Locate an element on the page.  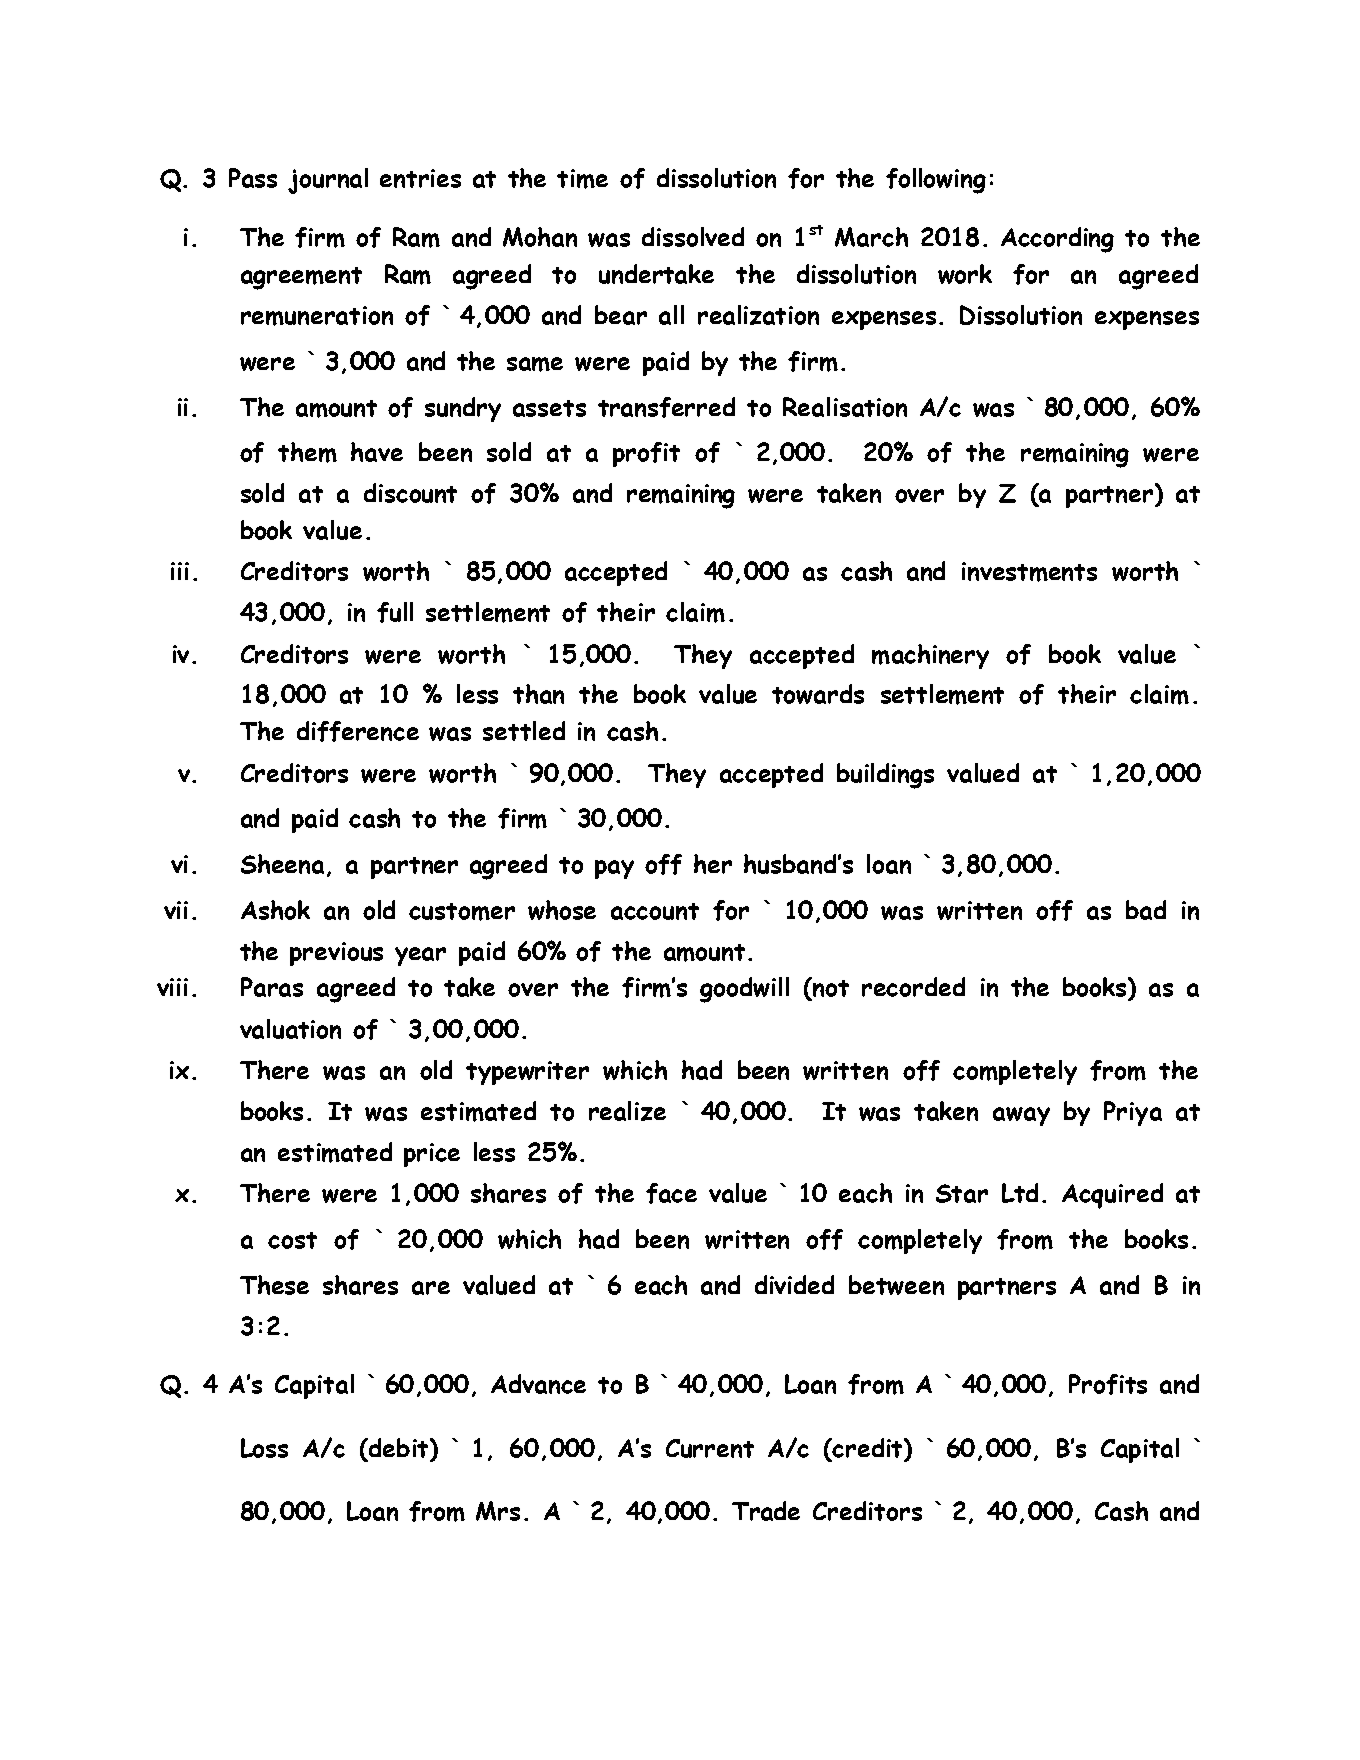
dissolved is located at coordinates (693, 237).
